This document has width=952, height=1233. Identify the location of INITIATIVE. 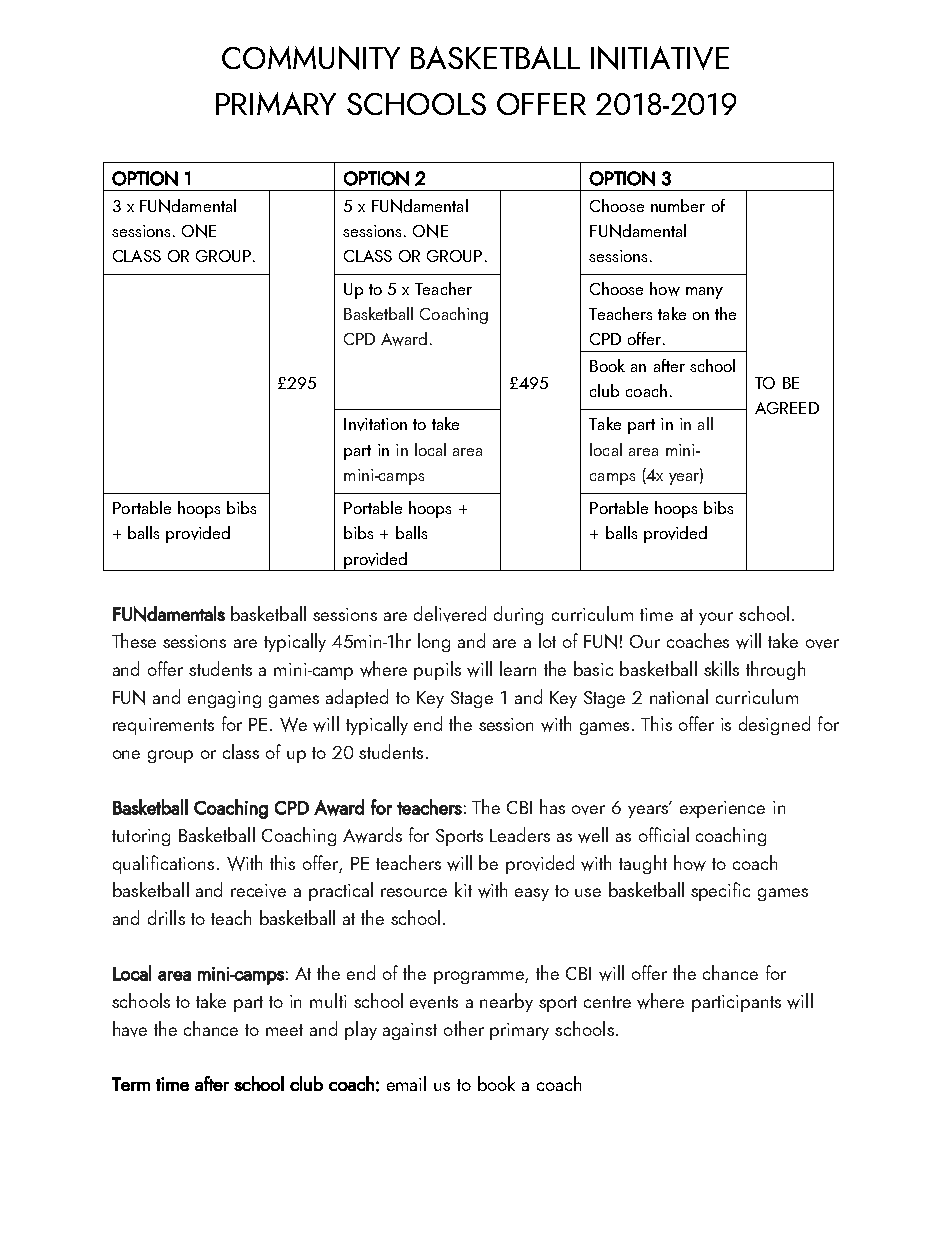
(660, 58).
